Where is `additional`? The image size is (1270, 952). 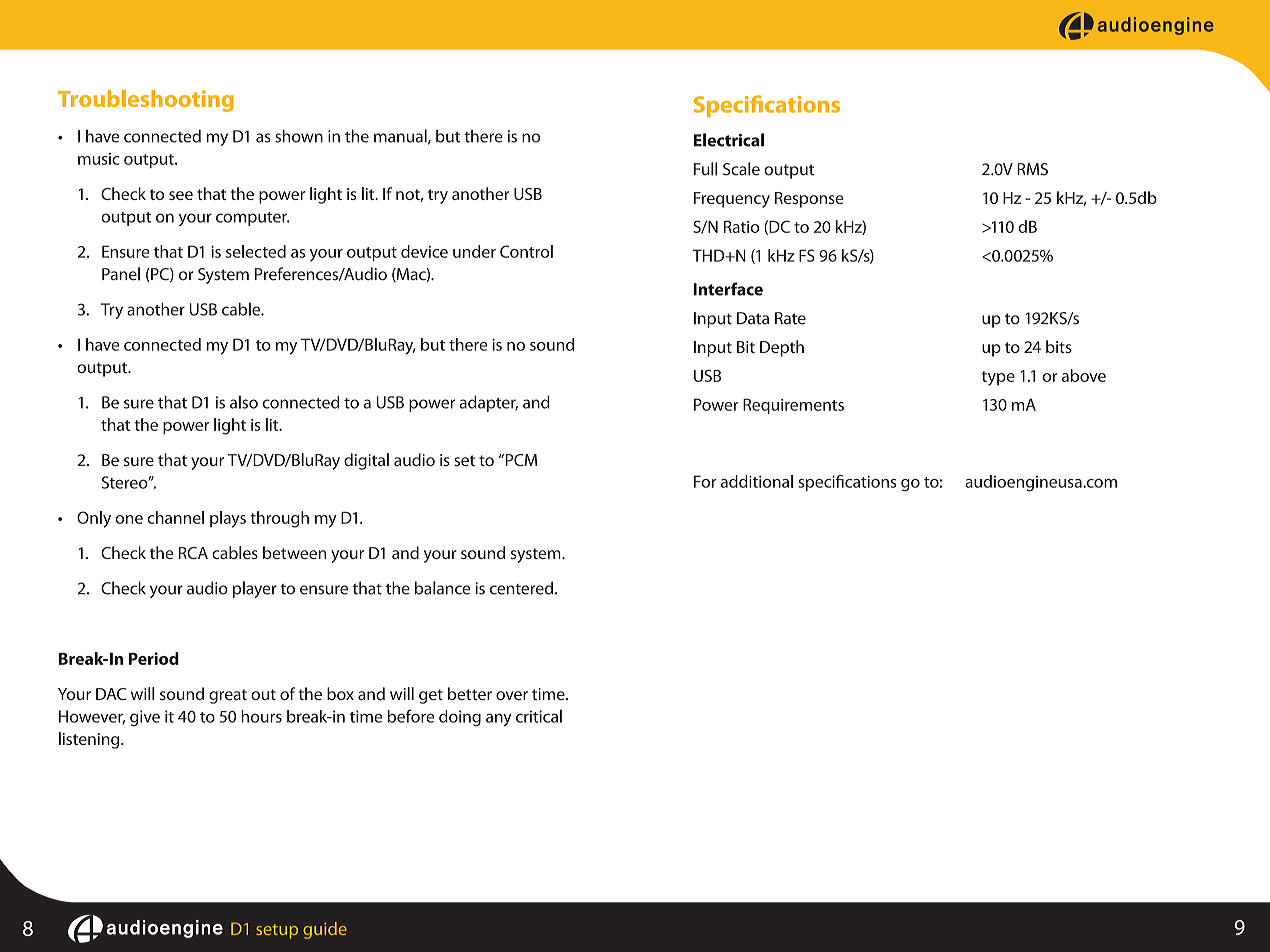 additional is located at coordinates (757, 481).
